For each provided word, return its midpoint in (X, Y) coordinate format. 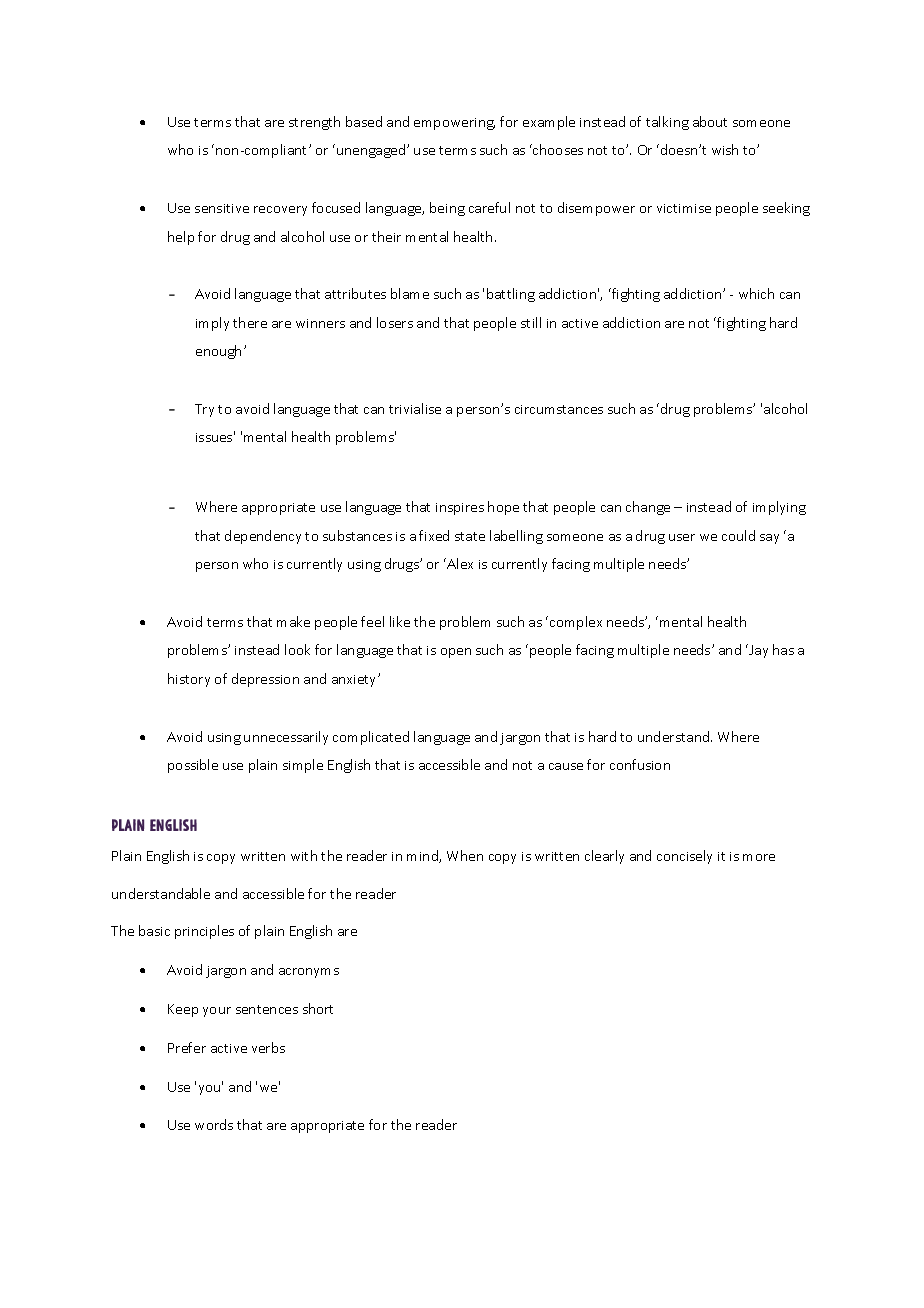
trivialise (415, 408)
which (756, 293)
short (318, 1008)
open (456, 653)
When (465, 855)
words (214, 1124)
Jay (757, 651)
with (304, 855)
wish (725, 149)
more (759, 857)
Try (204, 410)
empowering (454, 124)
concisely (684, 857)
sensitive (222, 208)
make (293, 621)
